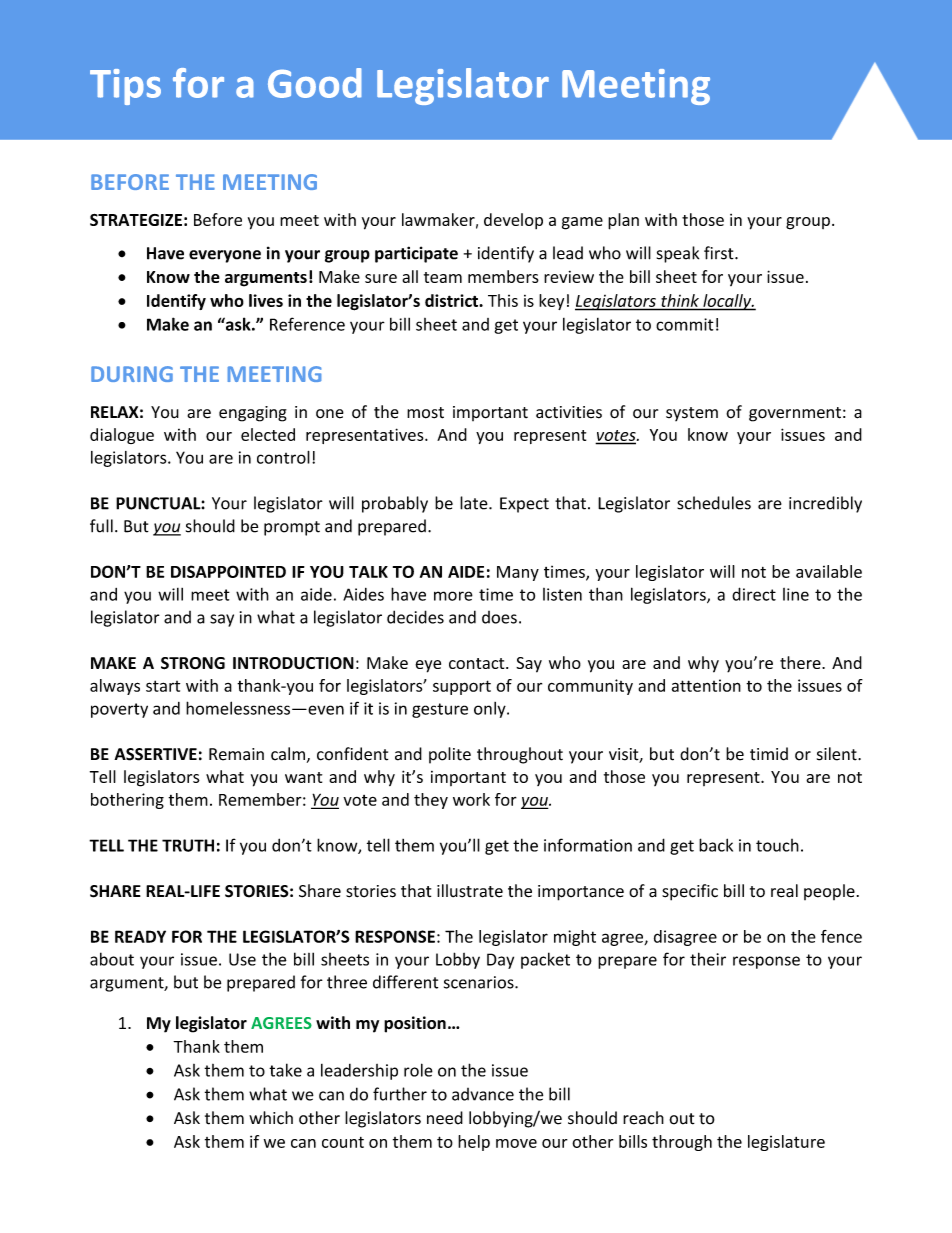  What do you see at coordinates (795, 414) in the page?
I see `government` at bounding box center [795, 414].
